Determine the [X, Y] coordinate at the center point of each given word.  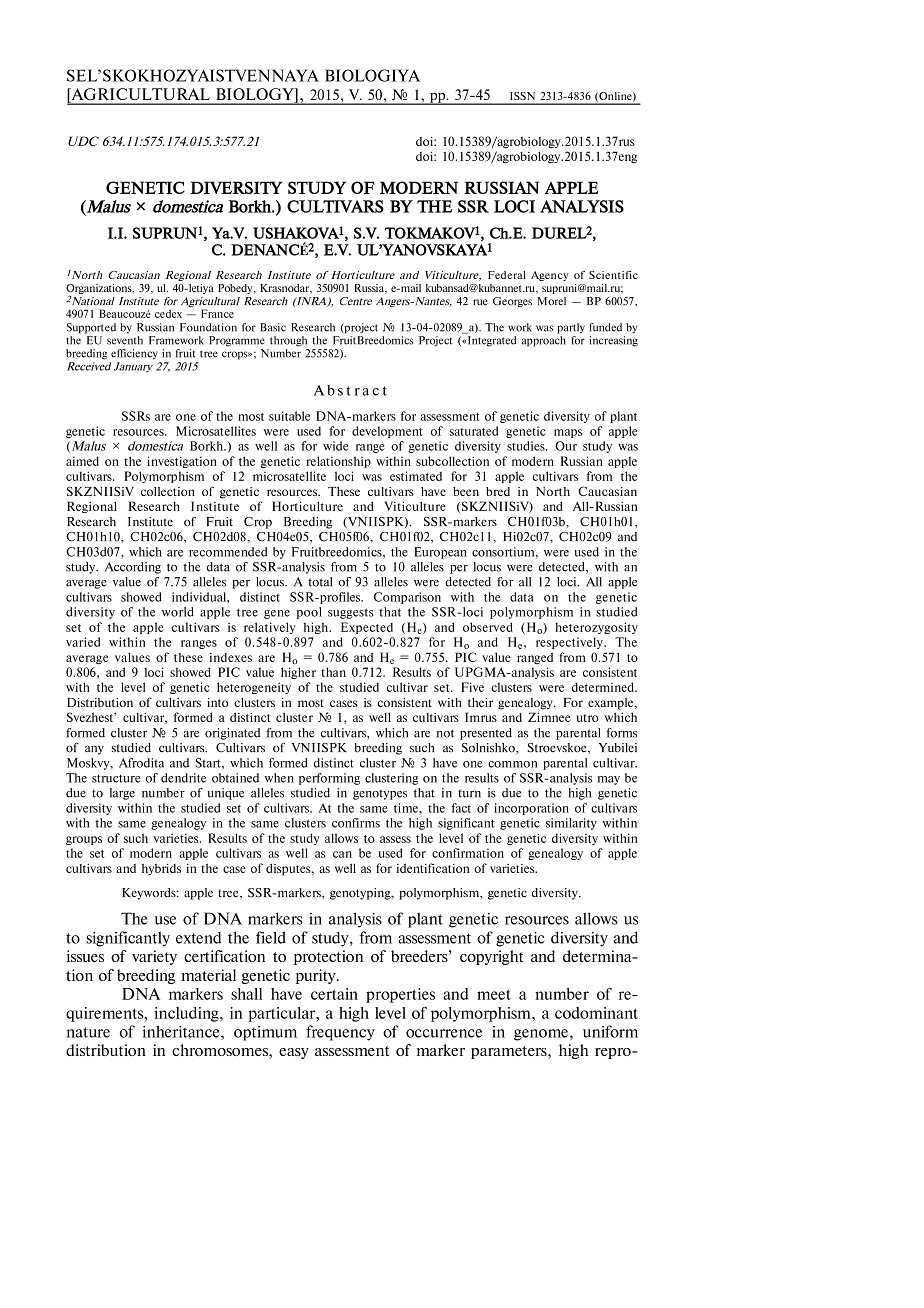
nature [88, 1032]
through [288, 341]
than [333, 672]
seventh [125, 339]
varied [83, 642]
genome [541, 1035]
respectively [570, 643]
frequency [340, 1033]
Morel [552, 301]
